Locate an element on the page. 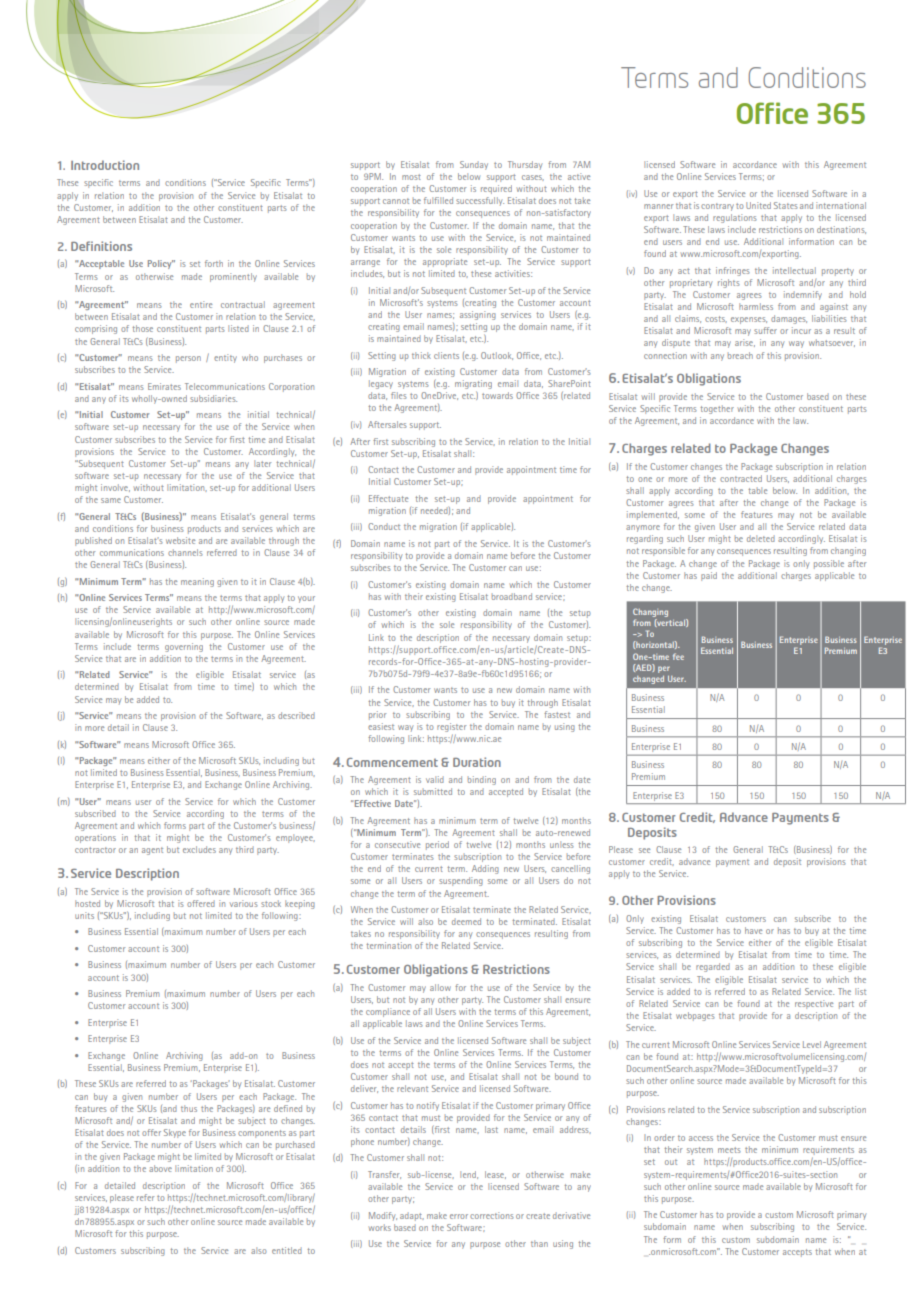 The image size is (924, 1308). fee is located at coordinates (678, 656).
